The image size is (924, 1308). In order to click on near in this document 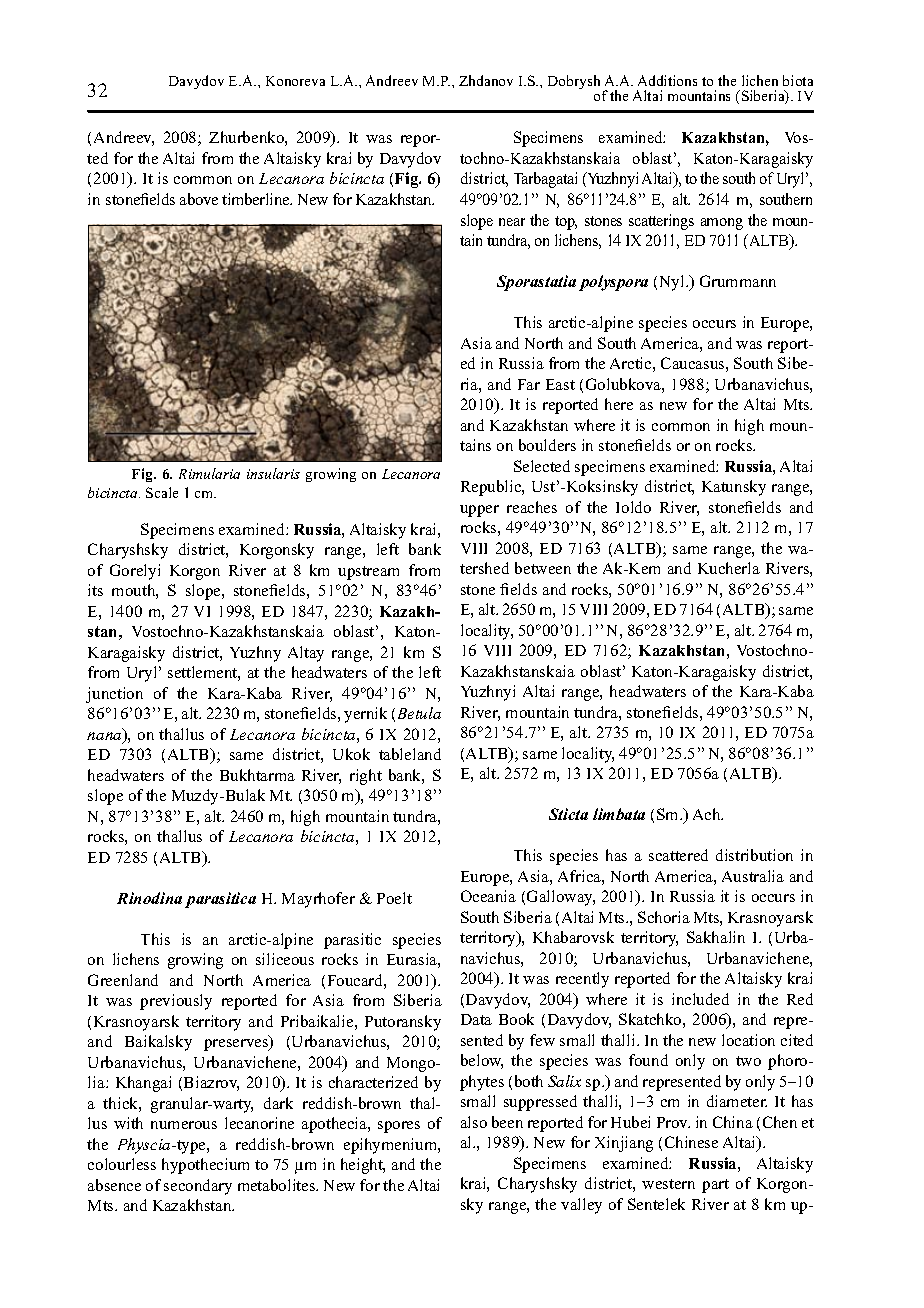, I will do `click(512, 222)`.
